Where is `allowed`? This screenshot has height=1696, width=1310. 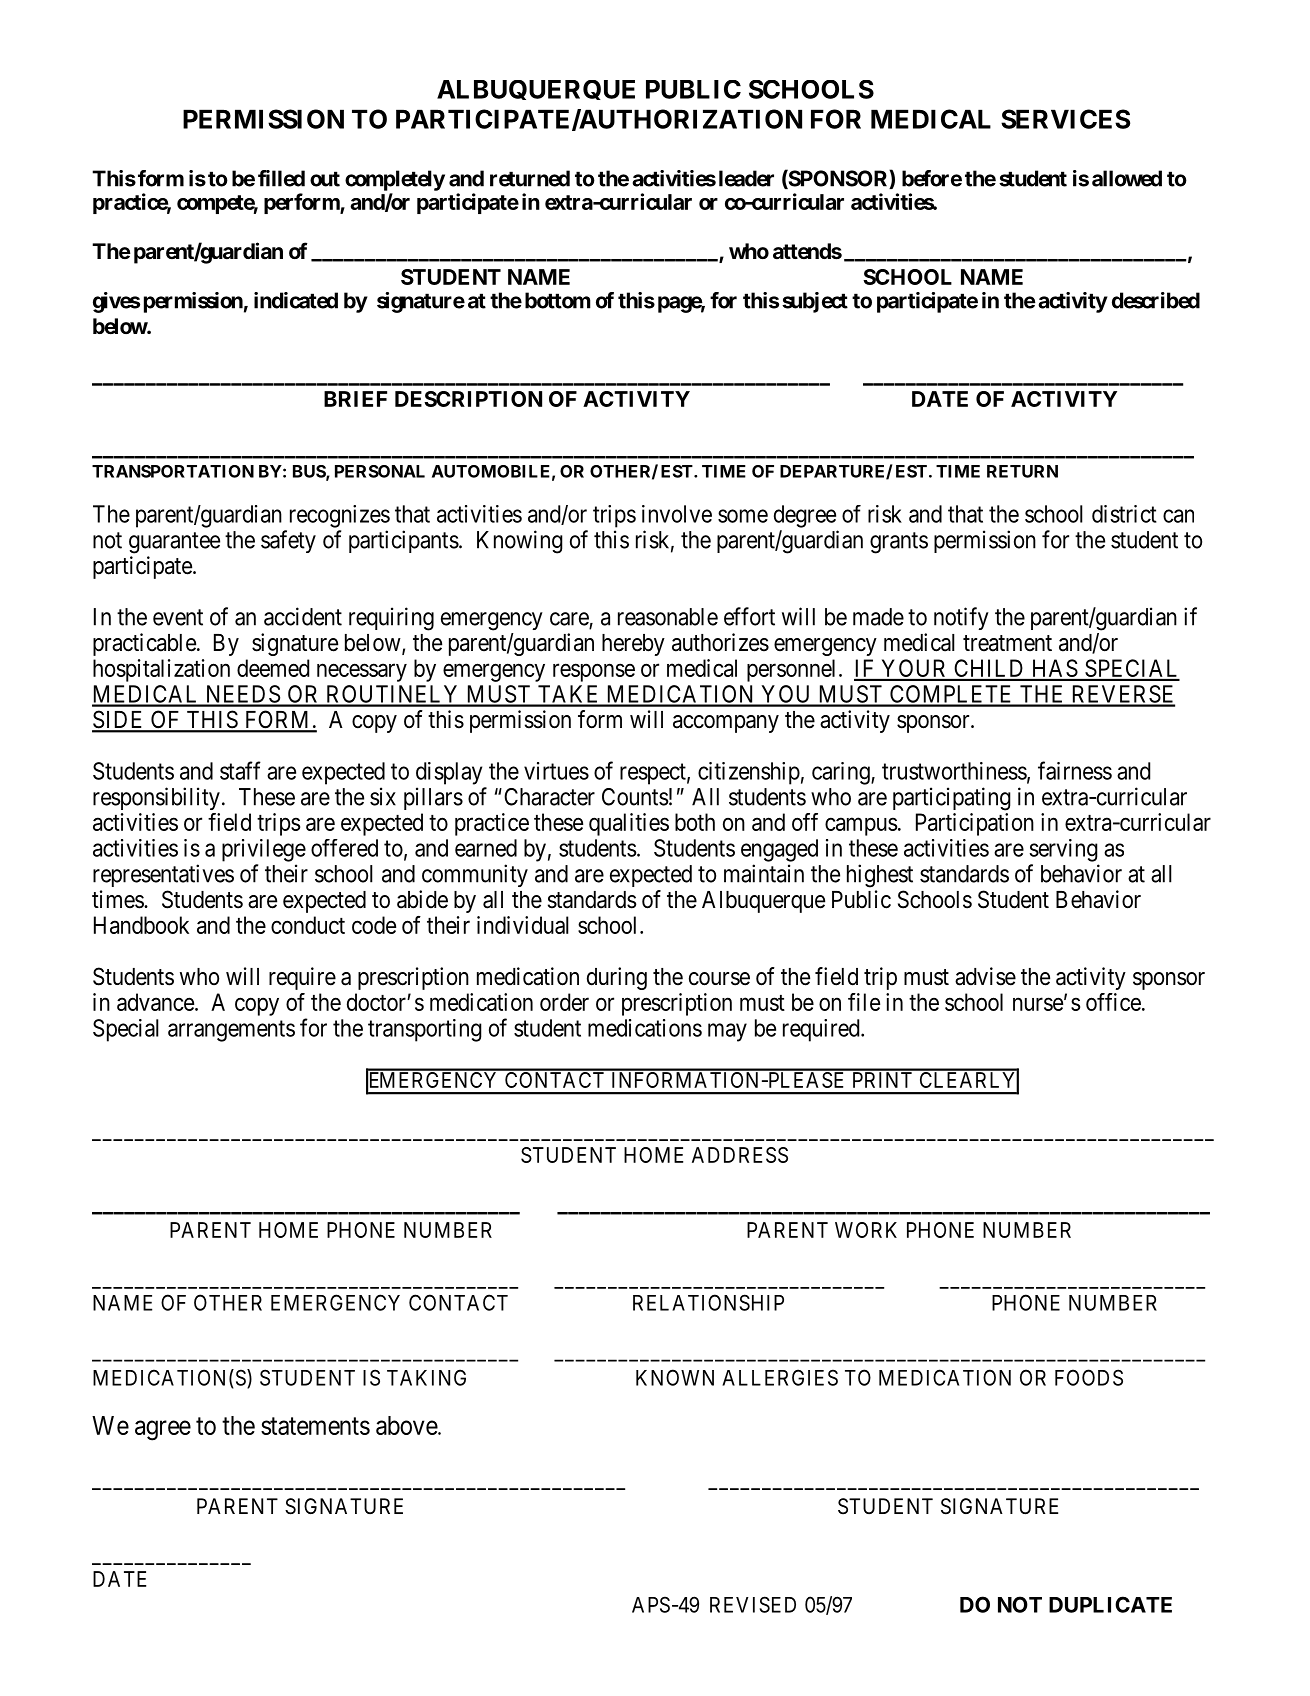
allowed is located at coordinates (1127, 178).
